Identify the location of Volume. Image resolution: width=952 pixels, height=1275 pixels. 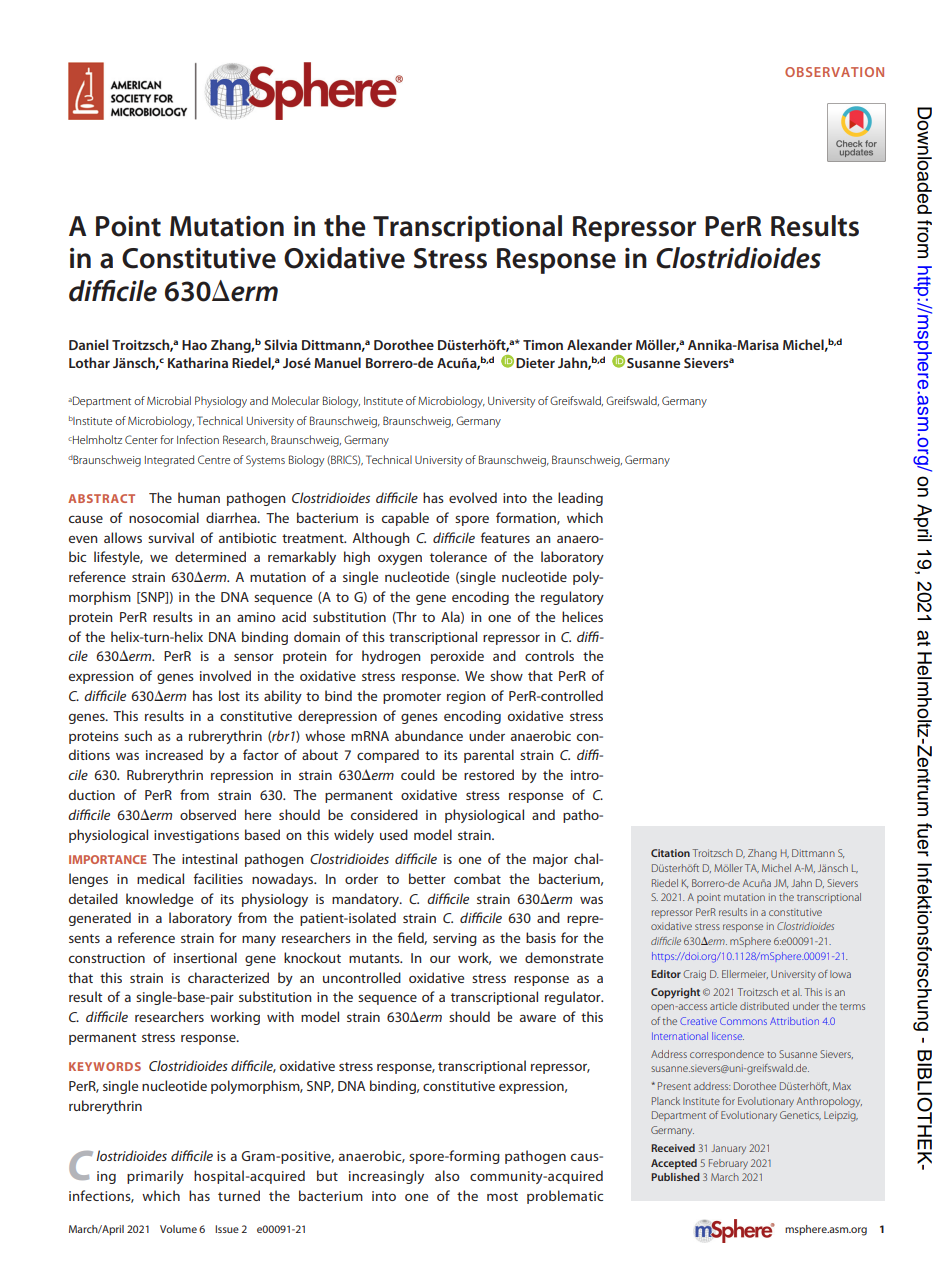
(178, 1229).
